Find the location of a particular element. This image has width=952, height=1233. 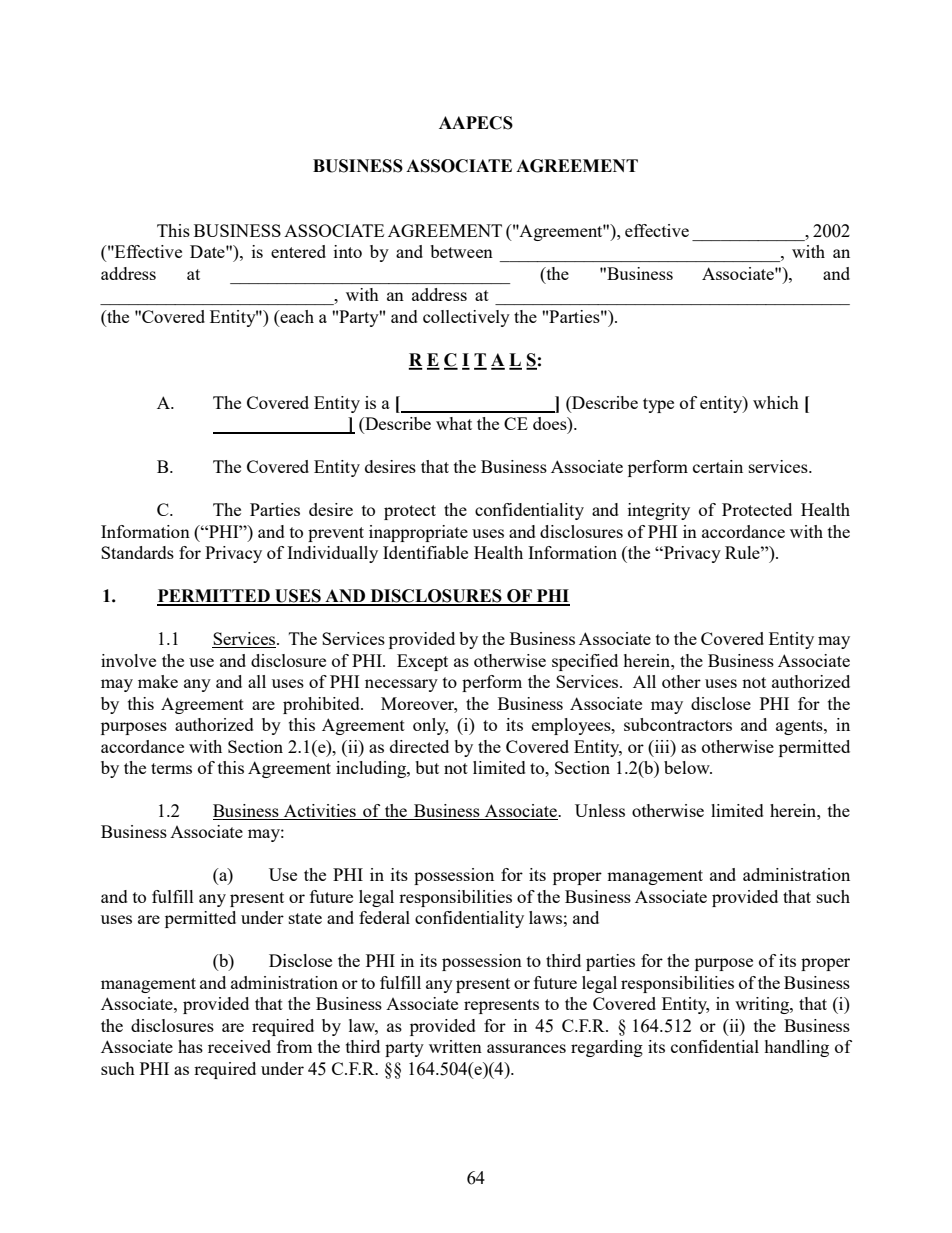

has is located at coordinates (190, 1046).
